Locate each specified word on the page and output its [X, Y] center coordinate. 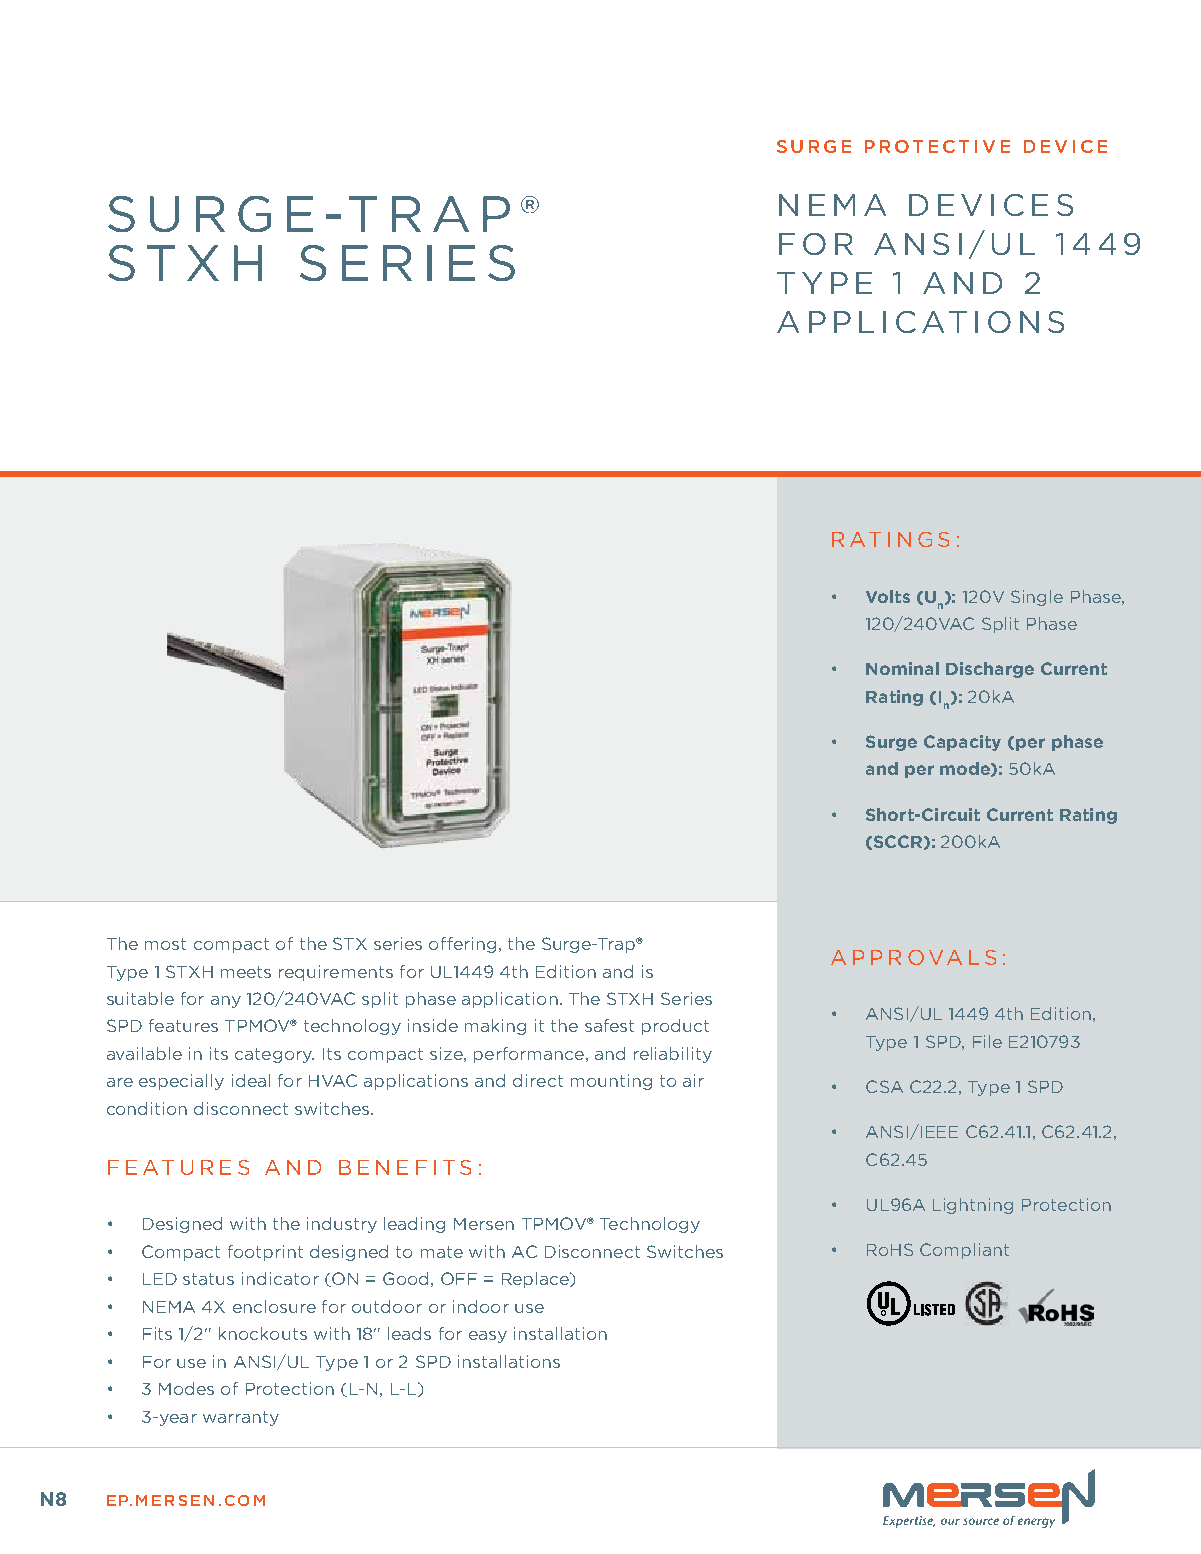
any [226, 1002]
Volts [888, 596]
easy [488, 1337]
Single [1037, 598]
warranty [241, 1418]
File [987, 1041]
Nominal [902, 668]
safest [609, 1025]
